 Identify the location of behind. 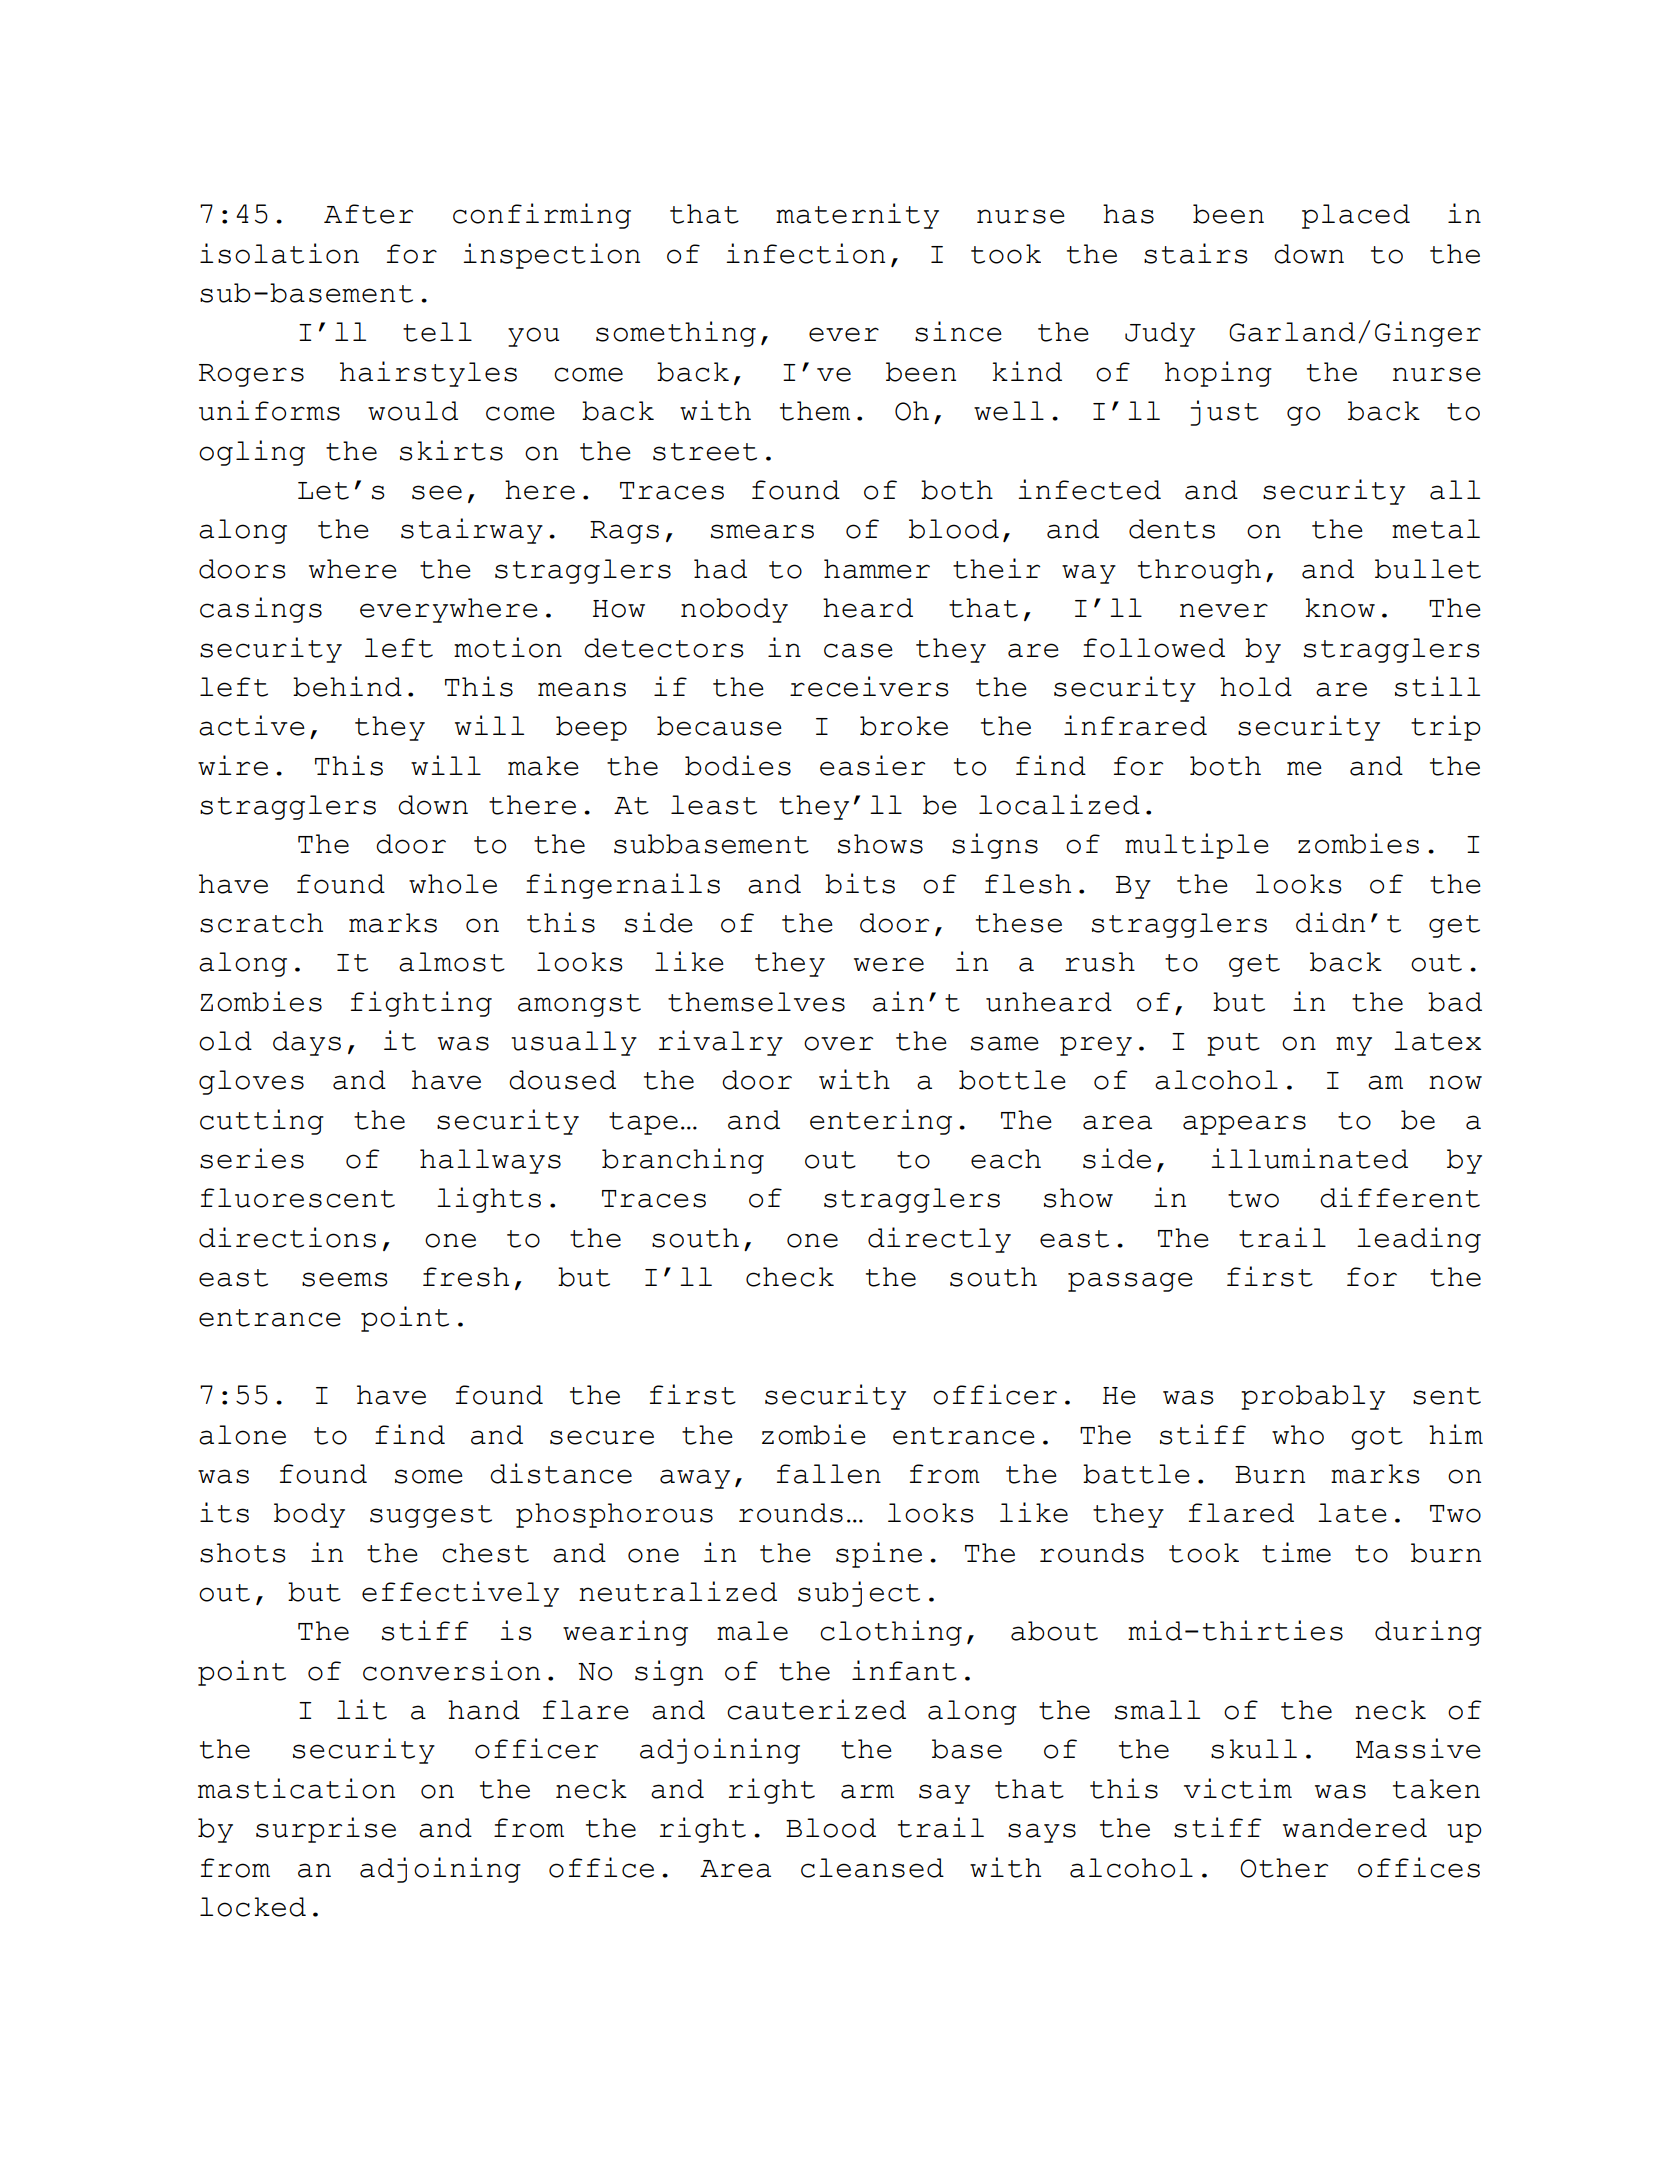
(347, 686).
